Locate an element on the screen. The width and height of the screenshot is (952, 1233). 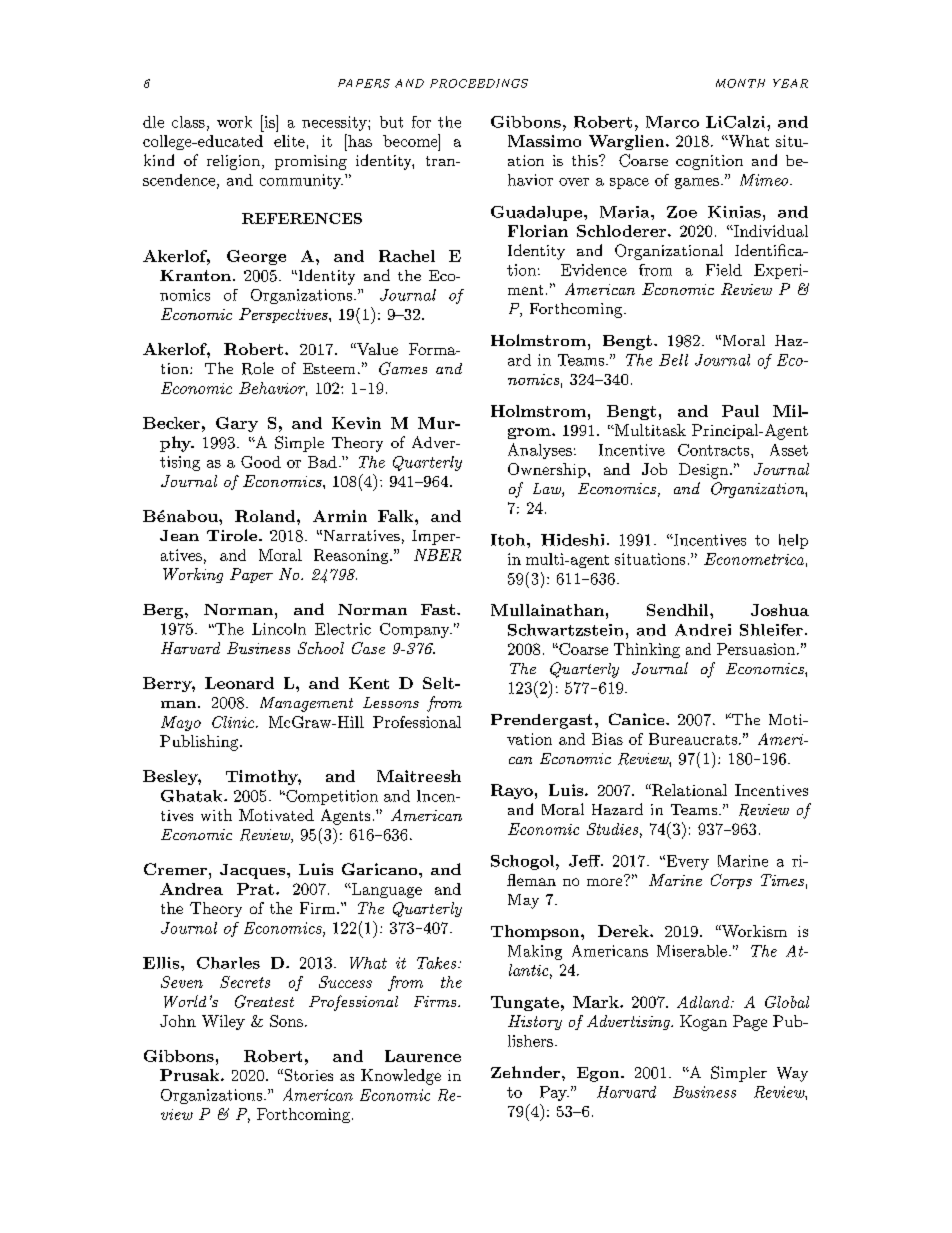
MONTH is located at coordinates (740, 83).
